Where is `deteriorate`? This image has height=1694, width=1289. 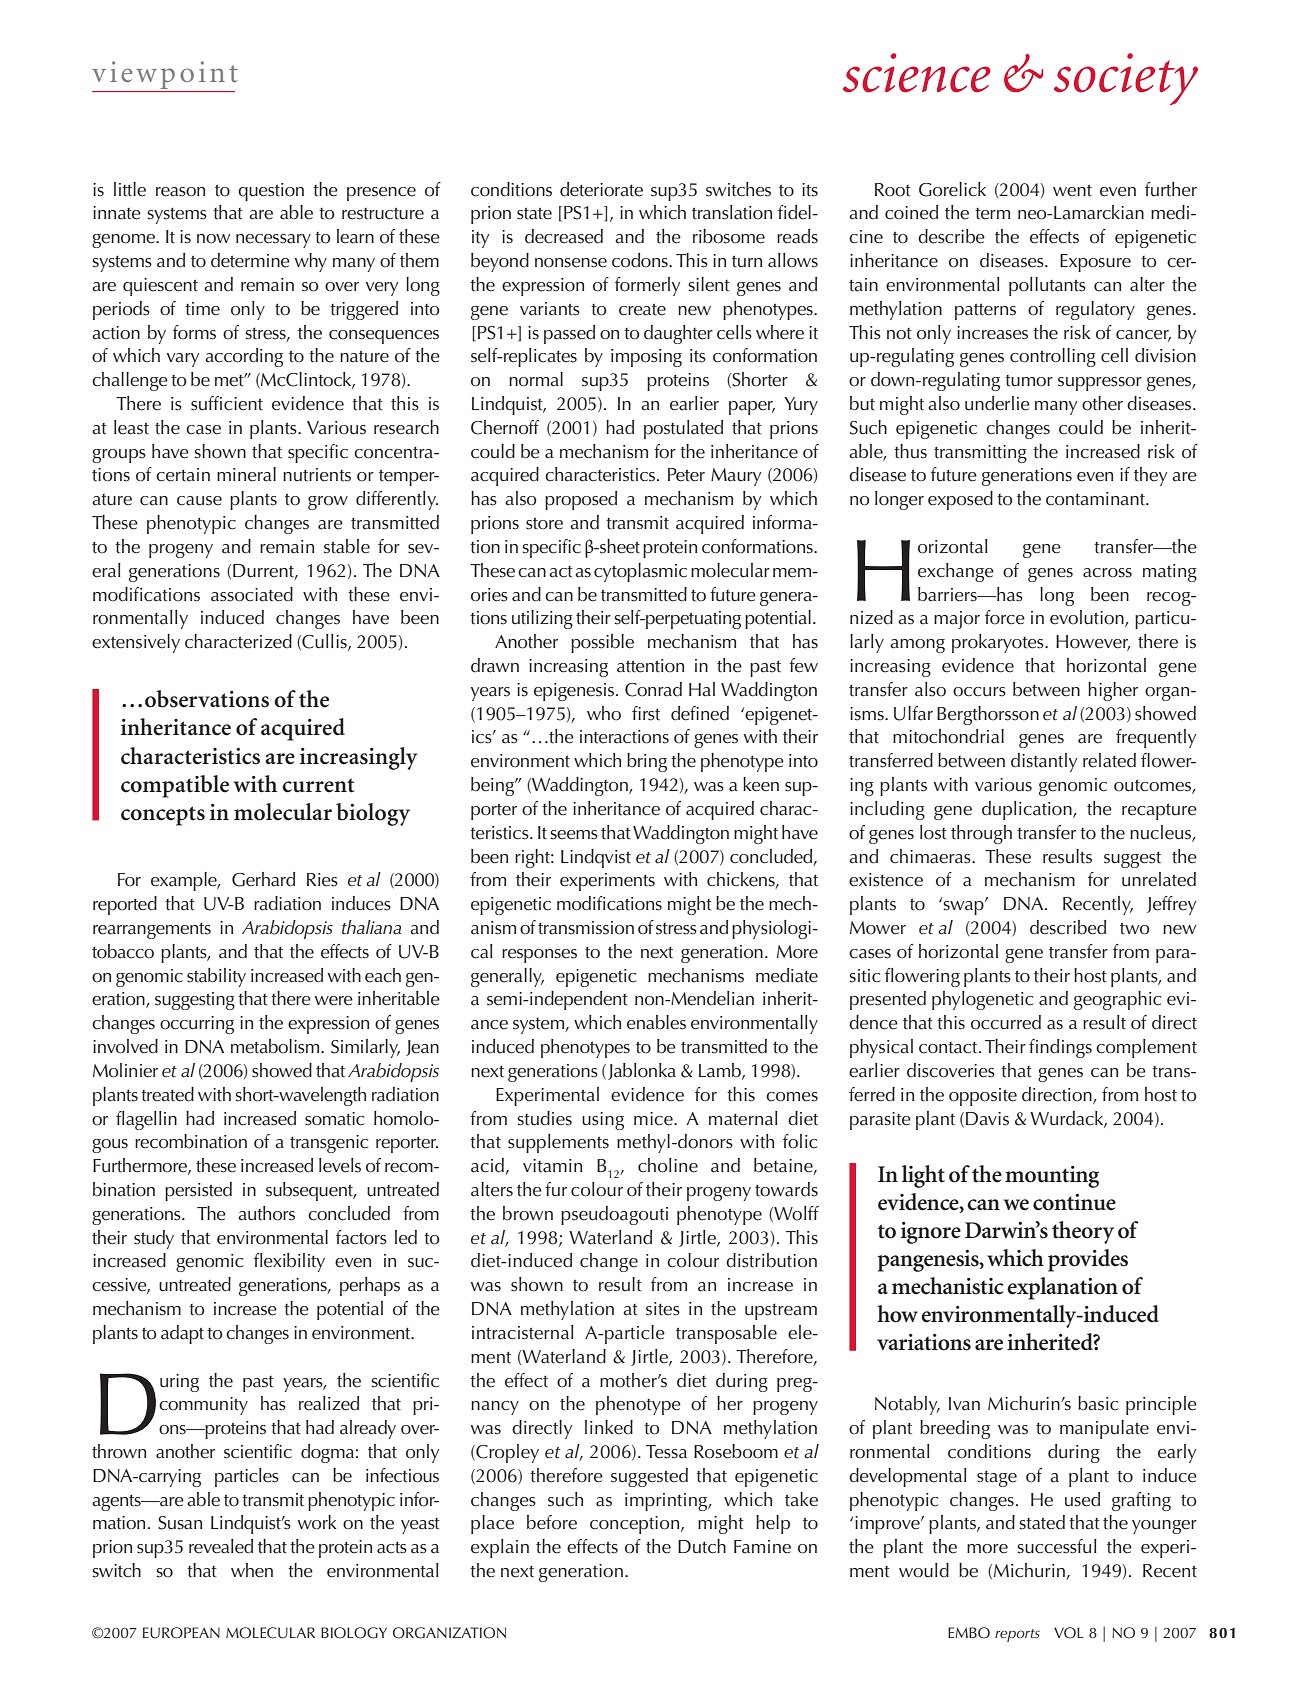
deteriorate is located at coordinates (601, 189).
